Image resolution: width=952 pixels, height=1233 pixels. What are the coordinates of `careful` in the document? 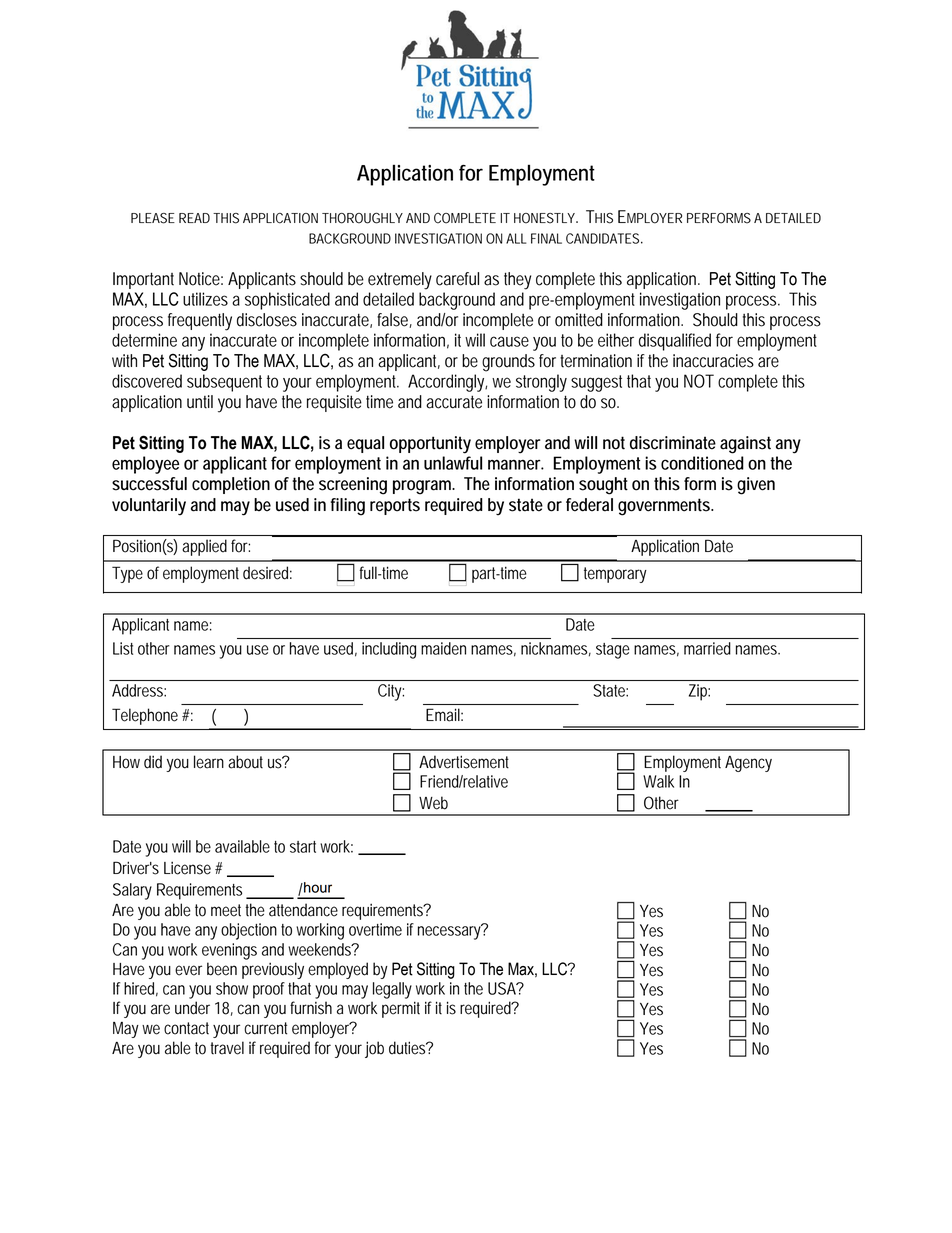 It's located at (457, 279).
